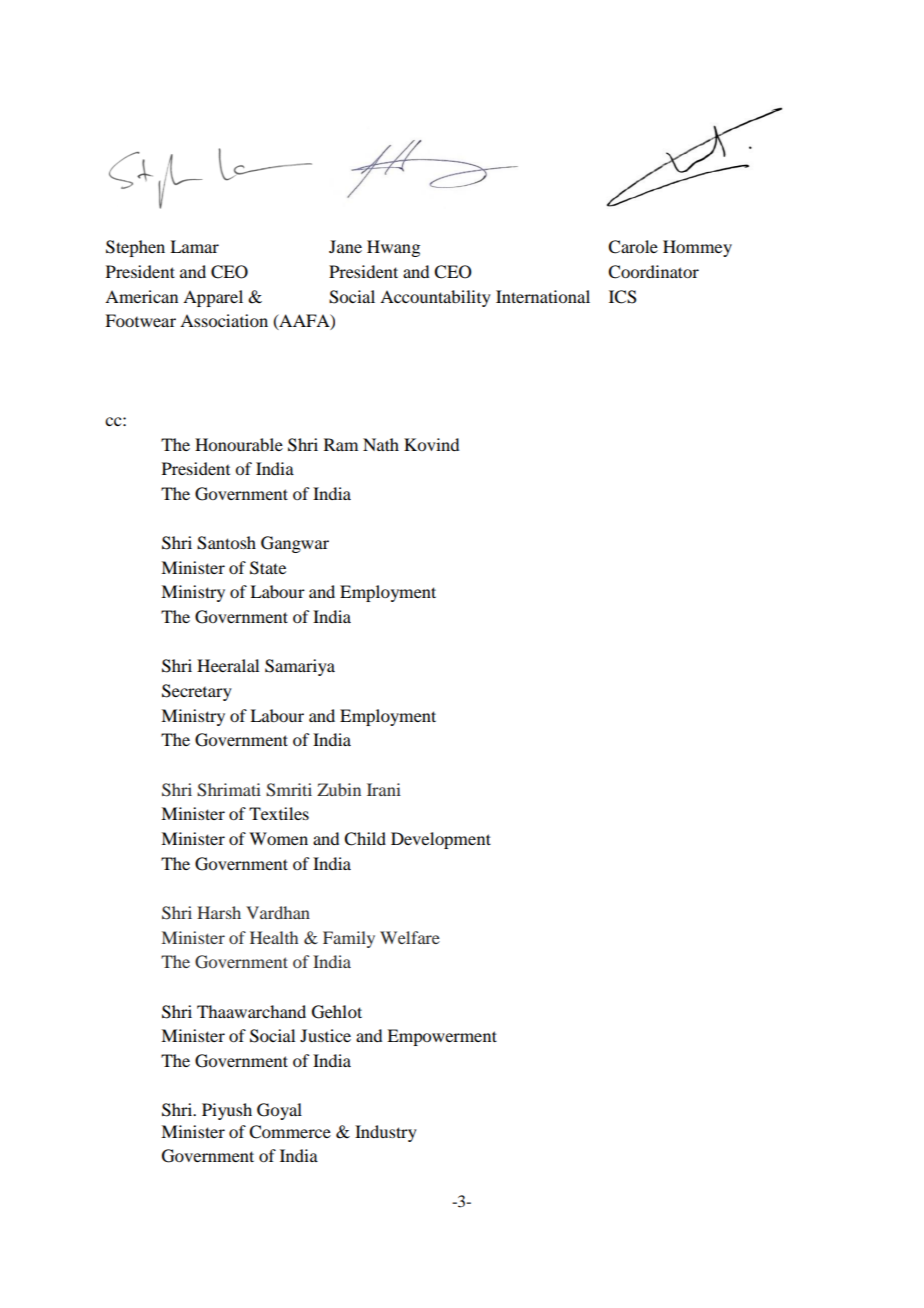 This image has width=924, height=1308. I want to click on Hwang, so click(393, 248).
